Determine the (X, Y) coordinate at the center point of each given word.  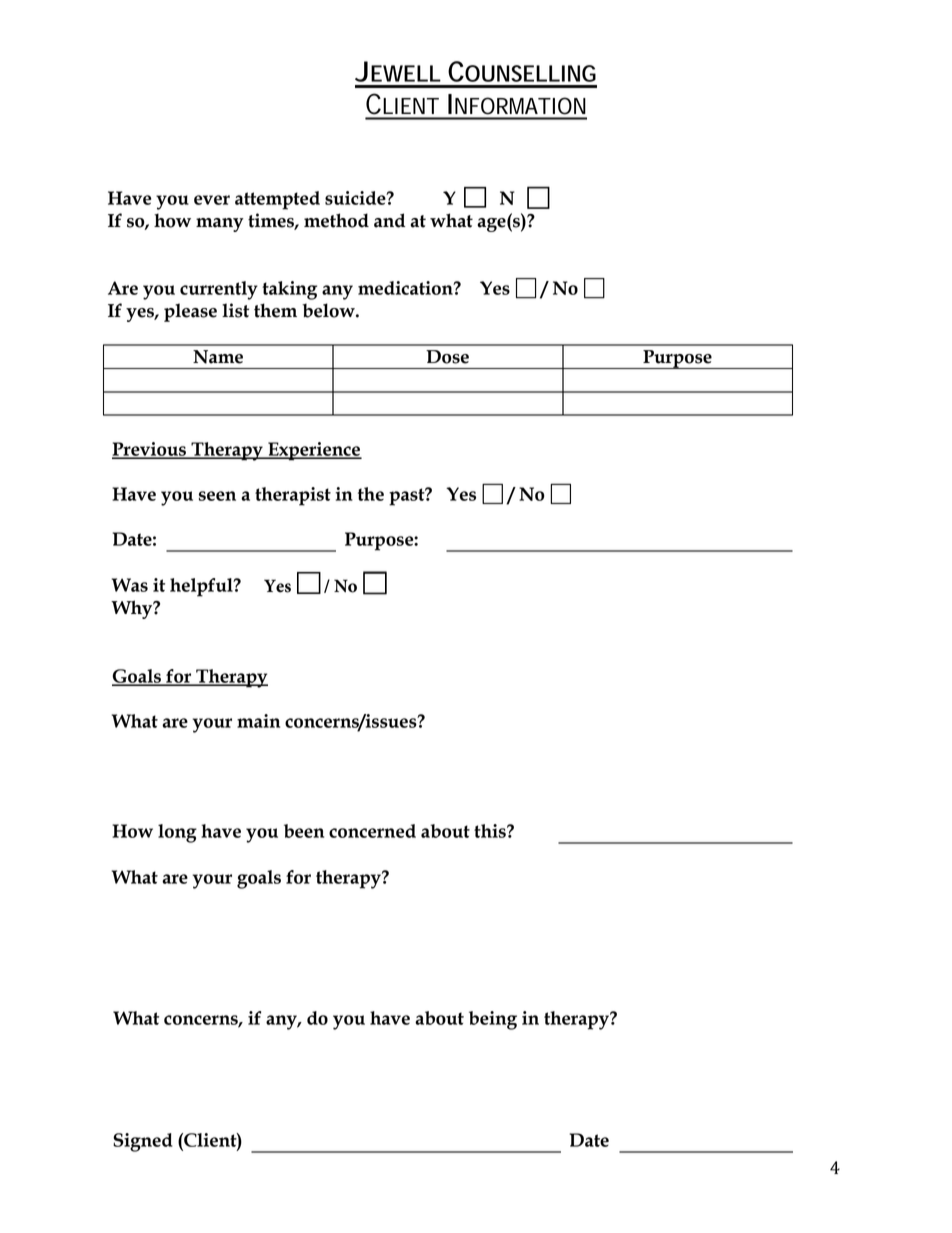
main (258, 721)
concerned (372, 831)
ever (212, 200)
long (177, 833)
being (493, 1020)
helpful (202, 587)
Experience (314, 451)
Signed (143, 1142)
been (304, 831)
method (336, 220)
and (389, 220)
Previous (150, 450)
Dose (447, 357)
